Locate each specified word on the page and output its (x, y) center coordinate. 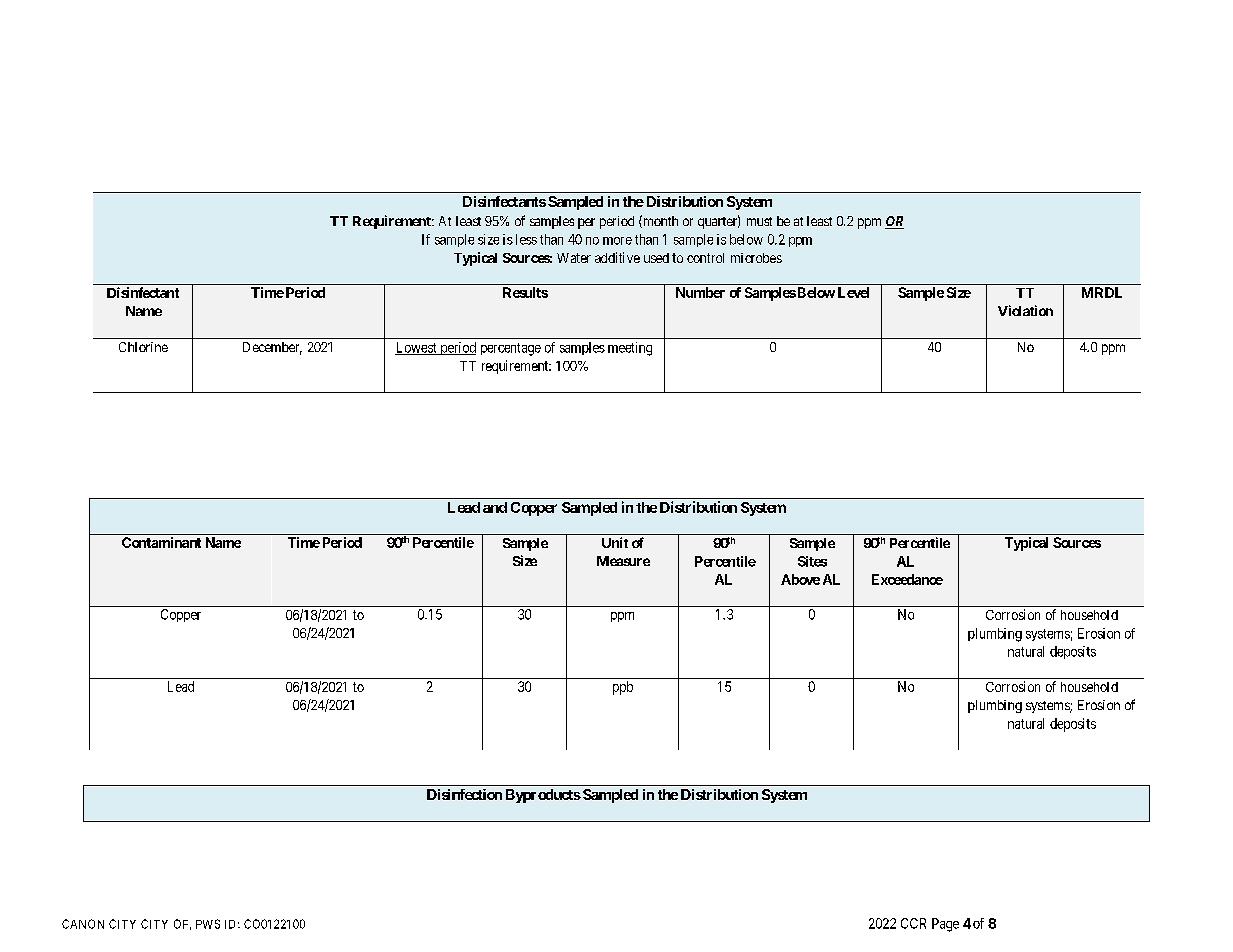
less (526, 239)
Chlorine (143, 347)
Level (853, 292)
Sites (812, 561)
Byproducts (543, 796)
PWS (208, 924)
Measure (623, 561)
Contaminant (161, 542)
